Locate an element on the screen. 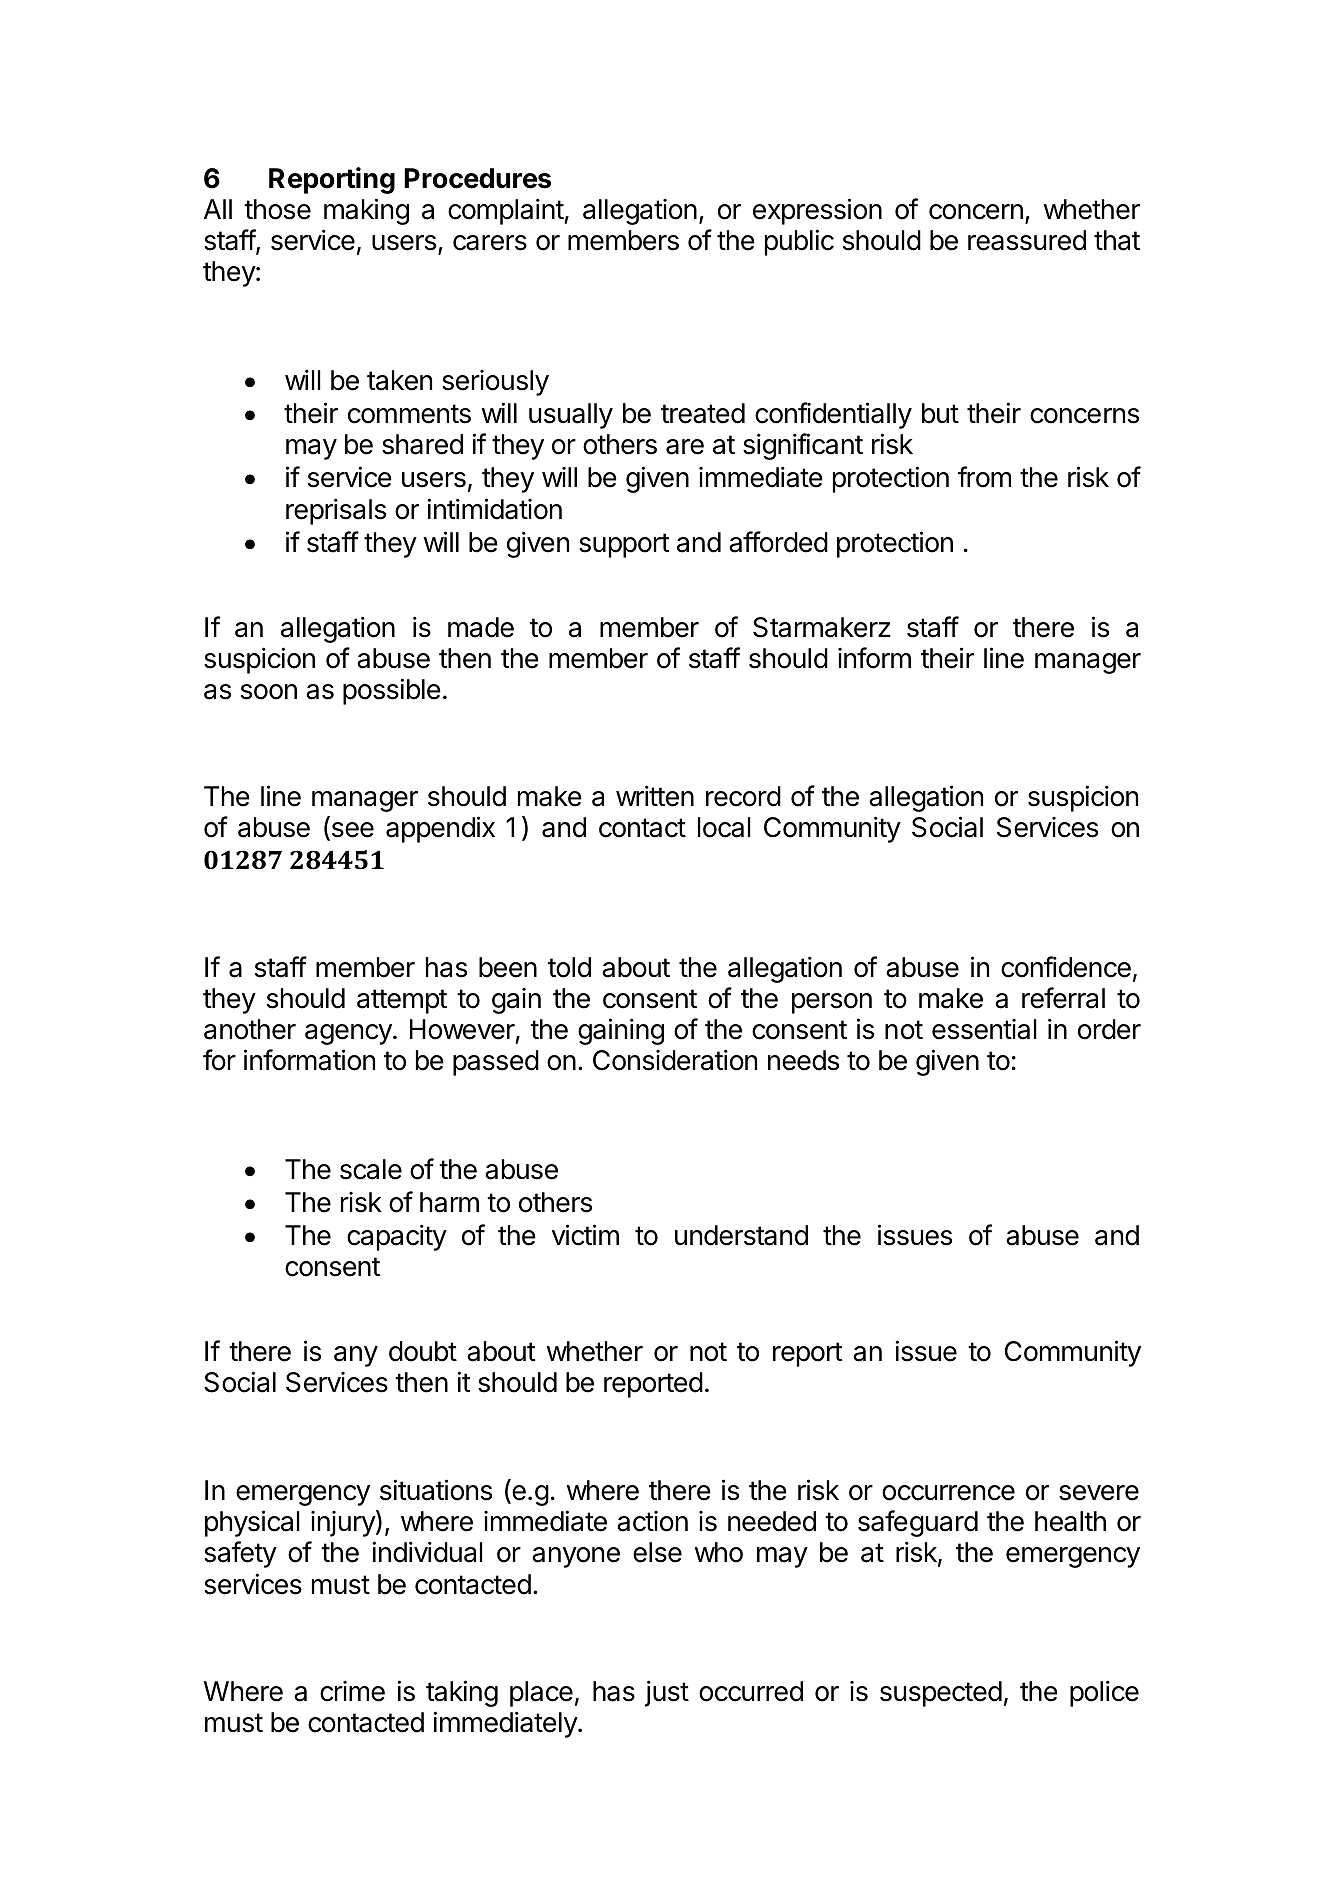 This screenshot has height=1901, width=1343. public is located at coordinates (799, 242).
